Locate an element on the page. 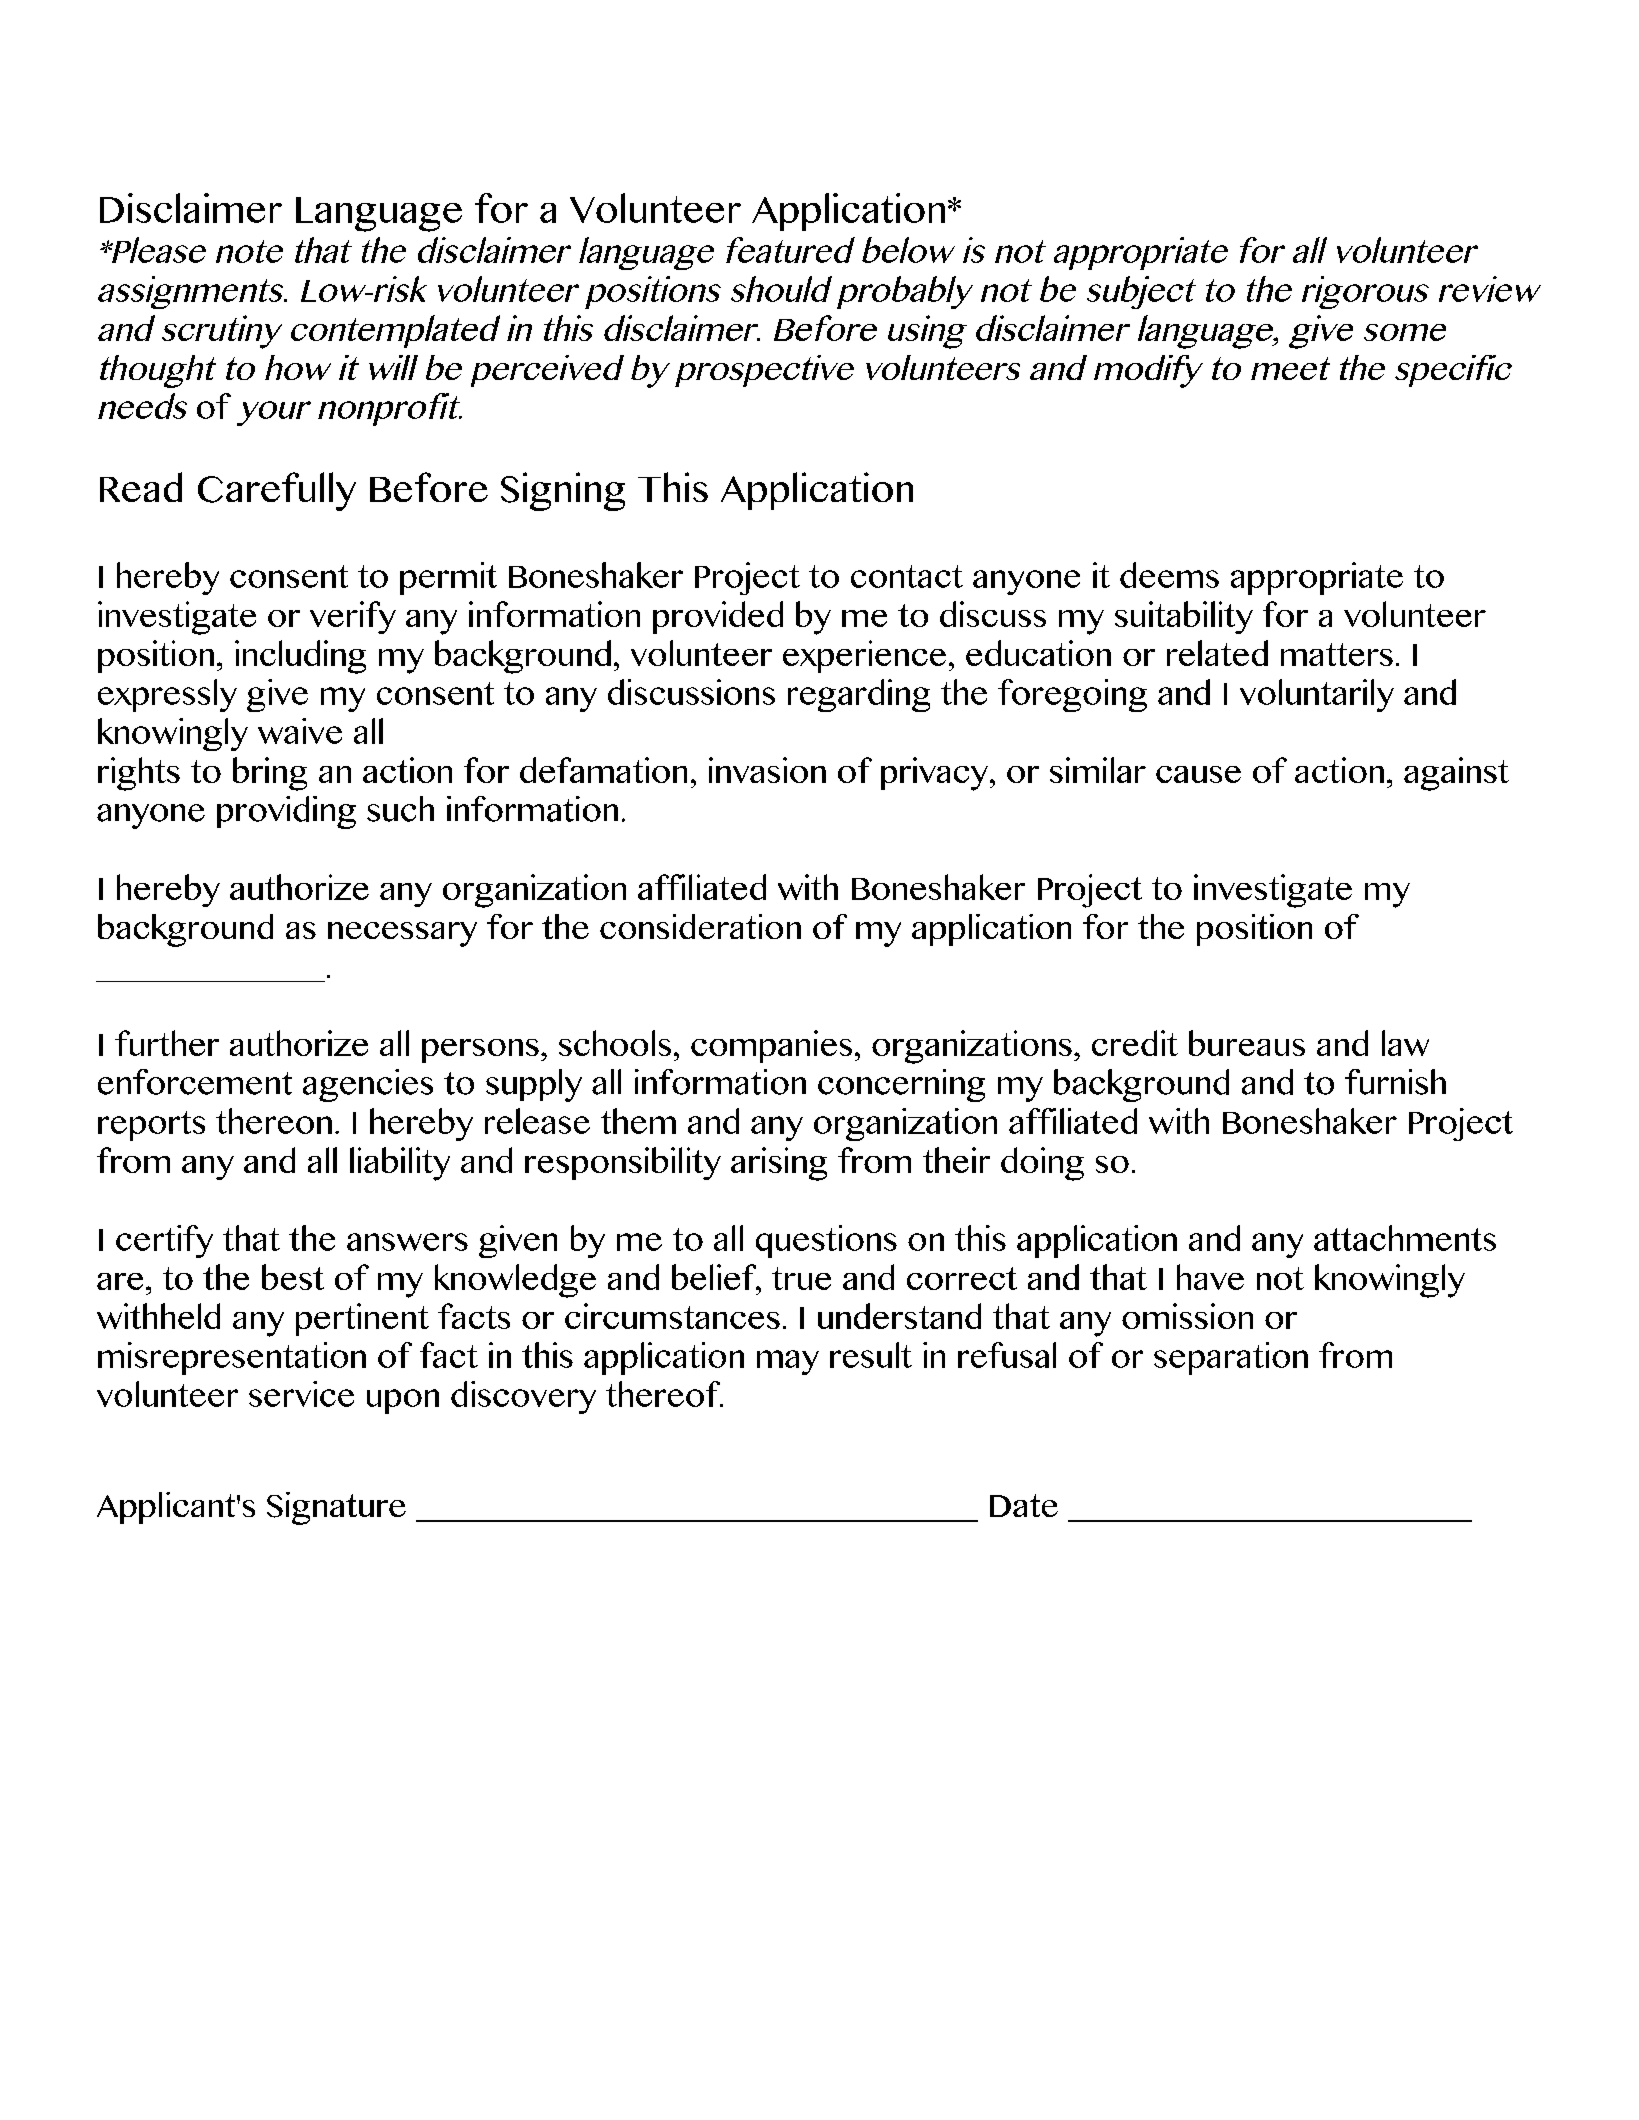  Date is located at coordinates (1024, 1505).
